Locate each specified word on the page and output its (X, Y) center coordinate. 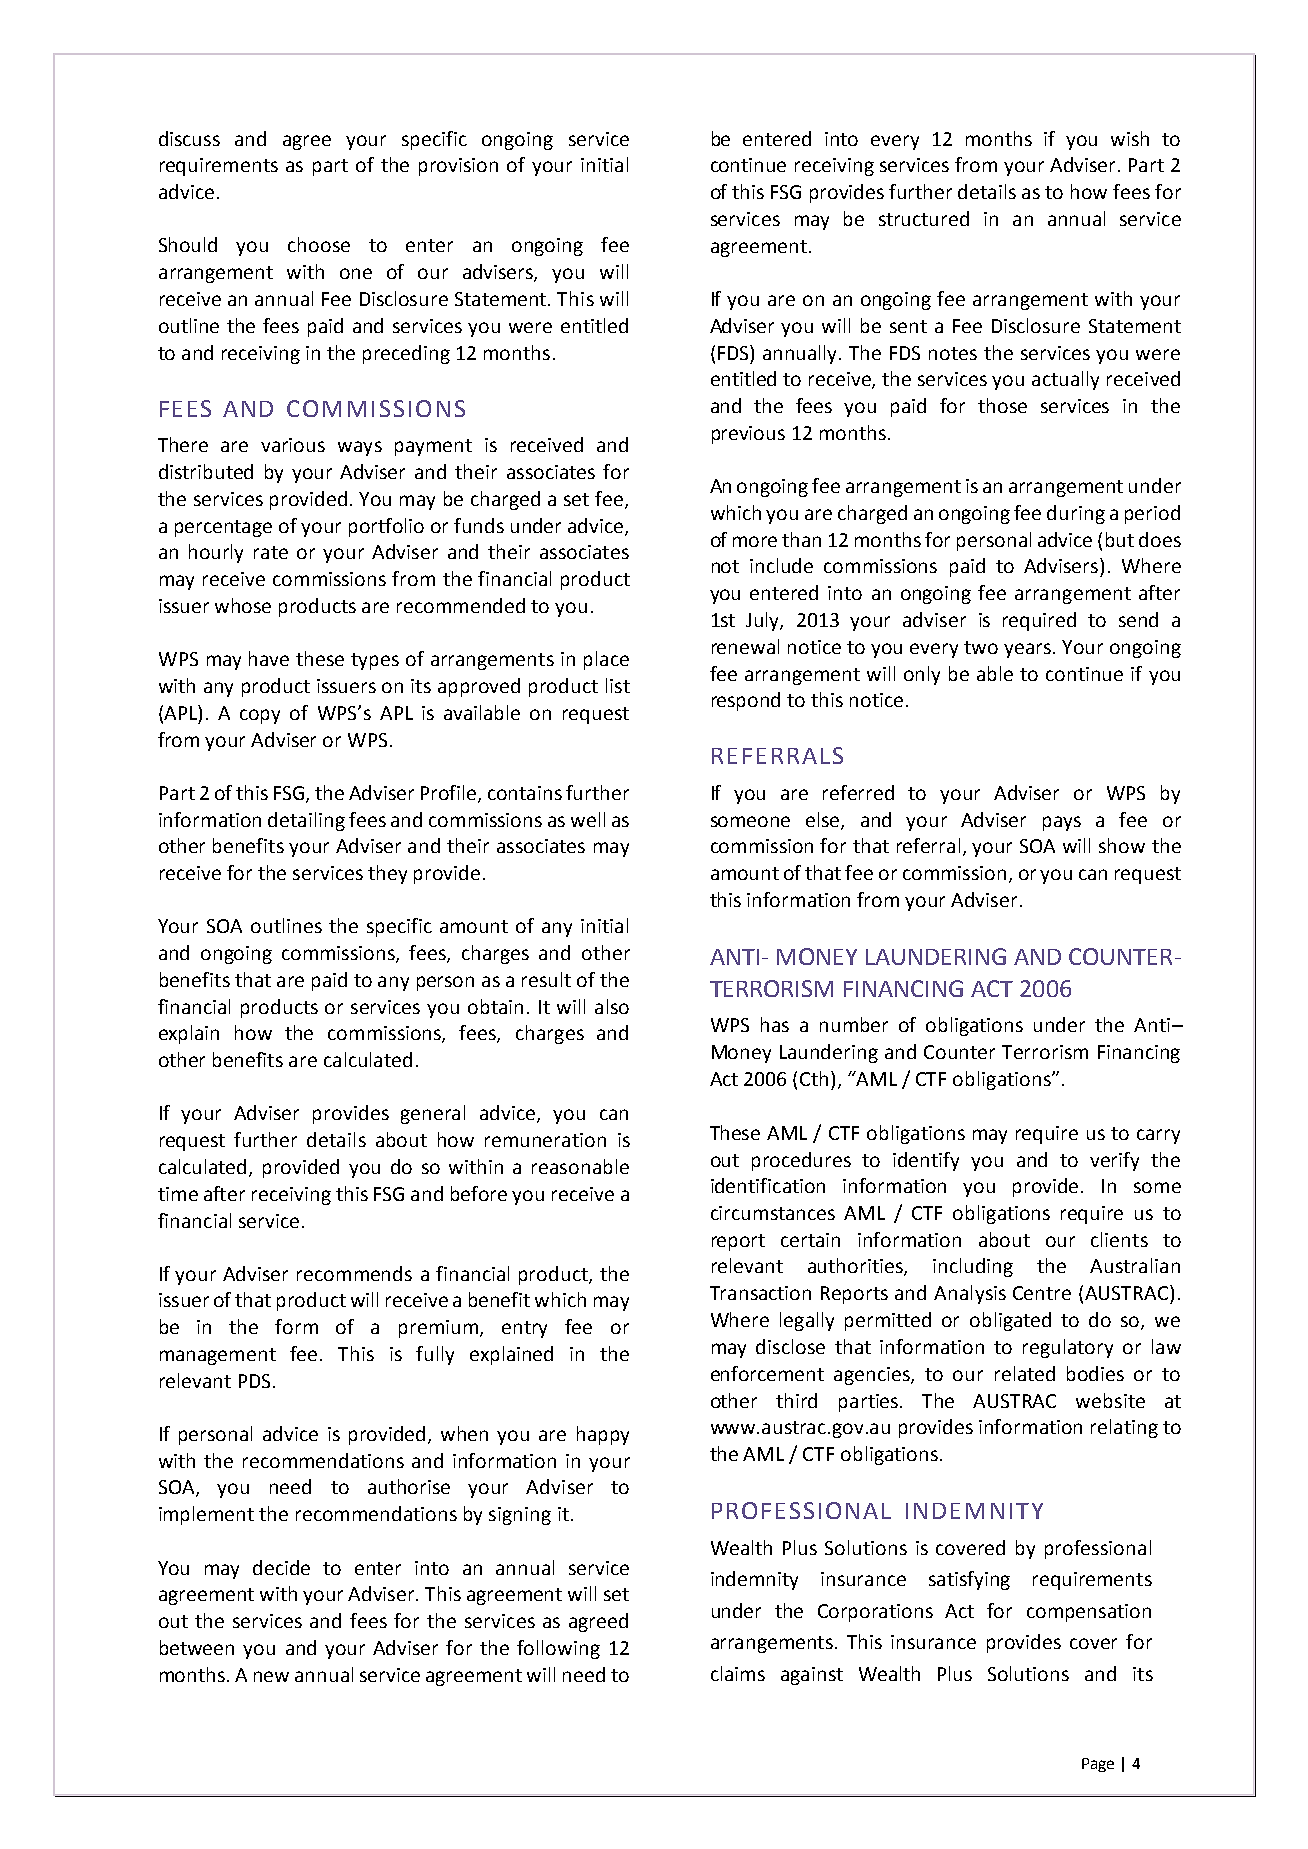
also (612, 1006)
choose (319, 244)
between (197, 1647)
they (387, 874)
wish (1130, 138)
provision (458, 167)
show (1122, 845)
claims (738, 1673)
